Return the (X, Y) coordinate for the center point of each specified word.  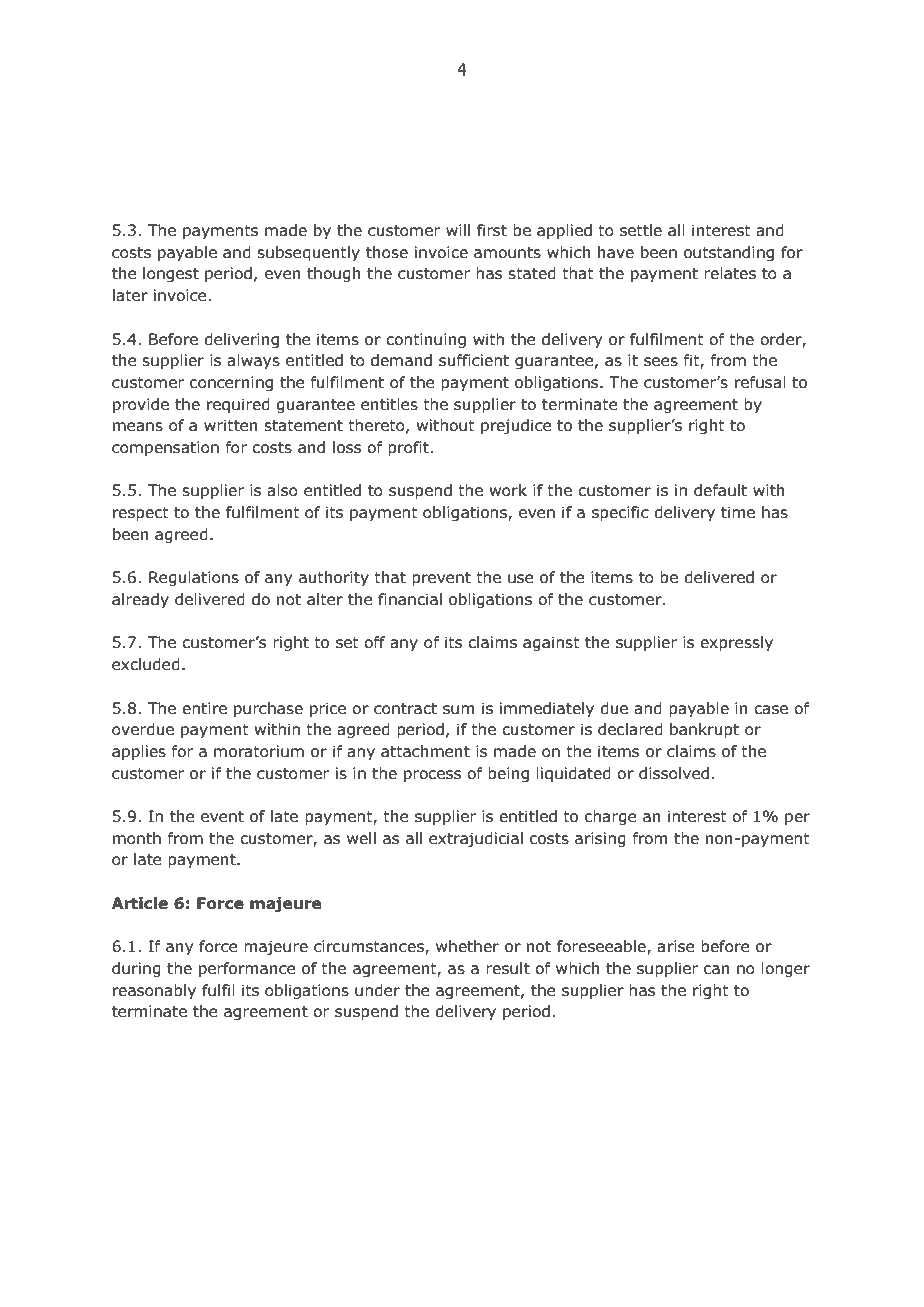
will (458, 230)
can (717, 970)
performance (247, 969)
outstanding (729, 253)
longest (171, 274)
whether (467, 946)
